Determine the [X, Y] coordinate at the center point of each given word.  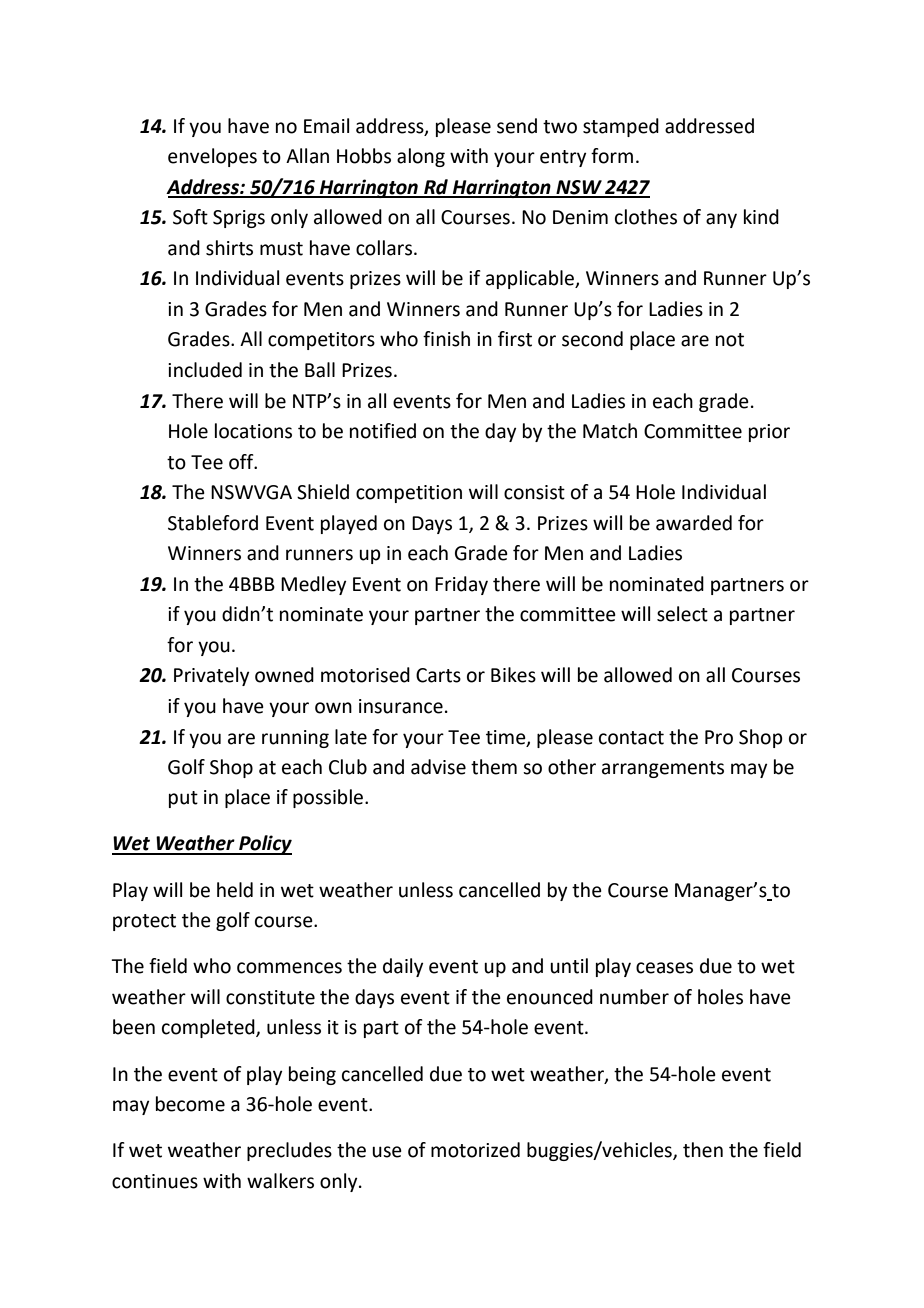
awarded [694, 523]
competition [409, 494]
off [242, 462]
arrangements [663, 769]
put [183, 799]
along [421, 157]
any [721, 220]
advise [438, 767]
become [190, 1104]
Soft [190, 217]
